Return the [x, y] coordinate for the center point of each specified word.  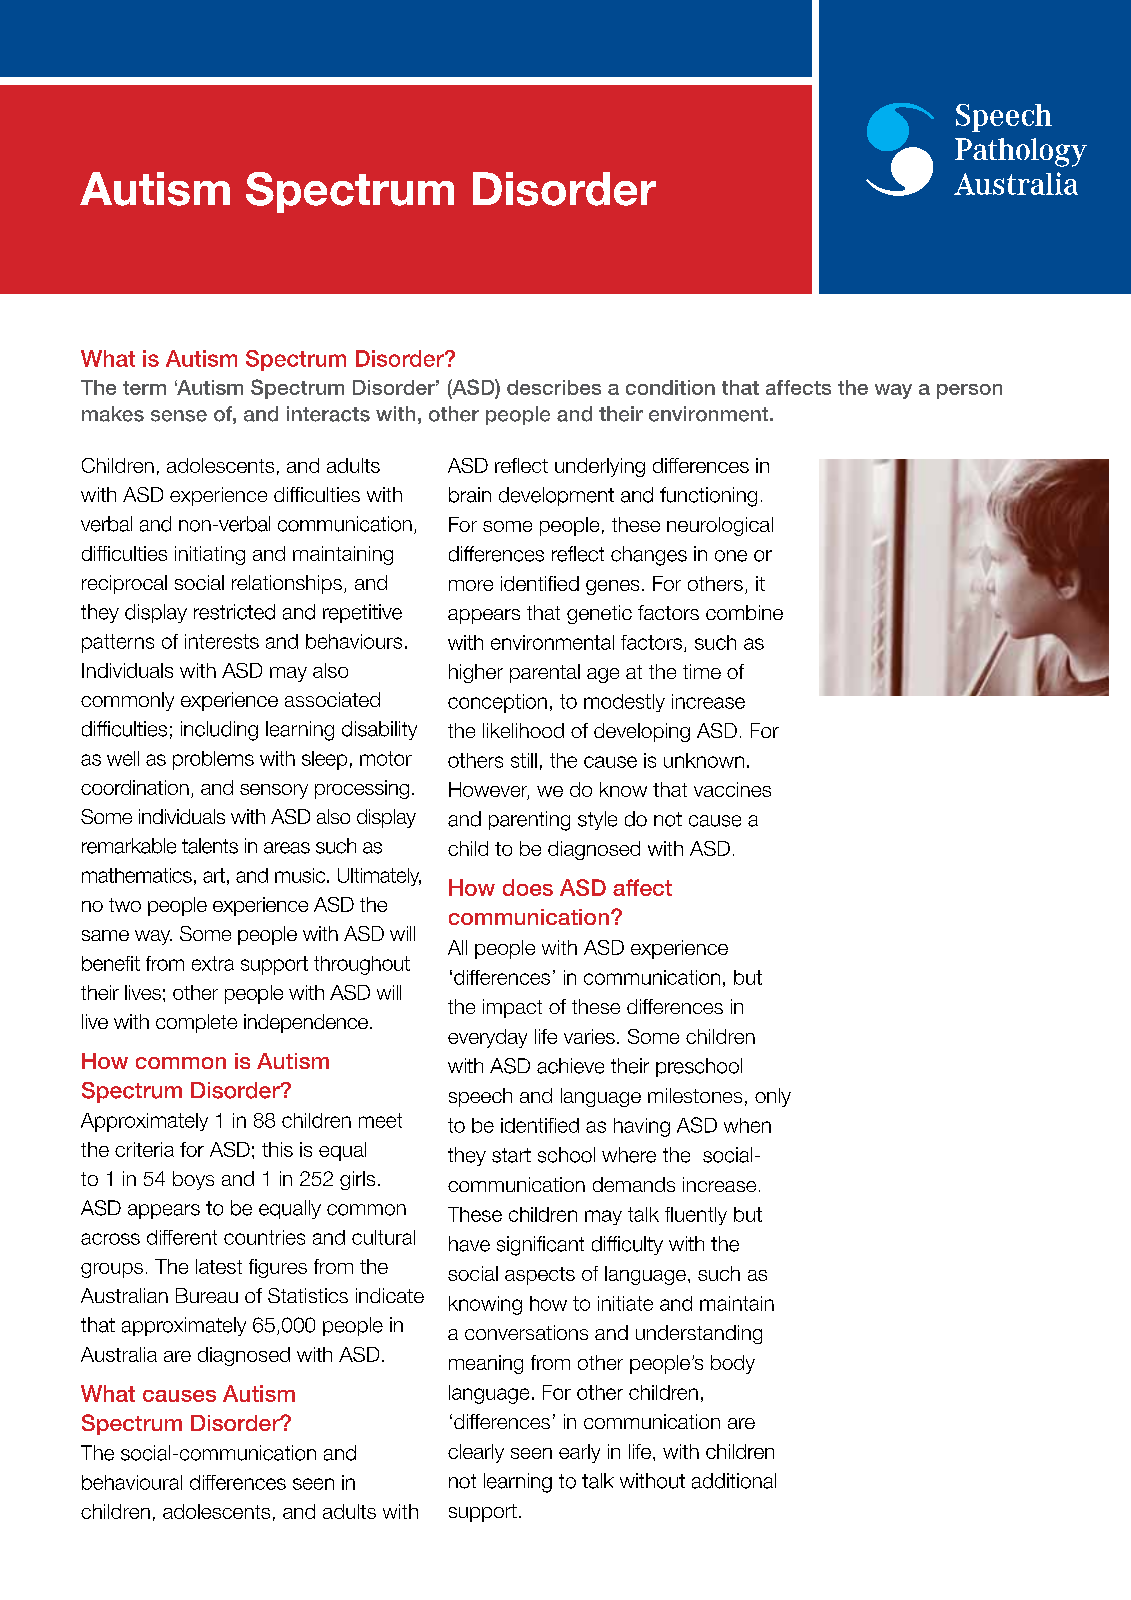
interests [222, 641]
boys [193, 1180]
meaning [486, 1364]
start [511, 1155]
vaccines [732, 789]
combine [744, 612]
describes [554, 387]
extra [213, 963]
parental [545, 673]
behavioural [132, 1482]
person [969, 391]
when [747, 1125]
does [528, 887]
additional [734, 1481]
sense [179, 416]
